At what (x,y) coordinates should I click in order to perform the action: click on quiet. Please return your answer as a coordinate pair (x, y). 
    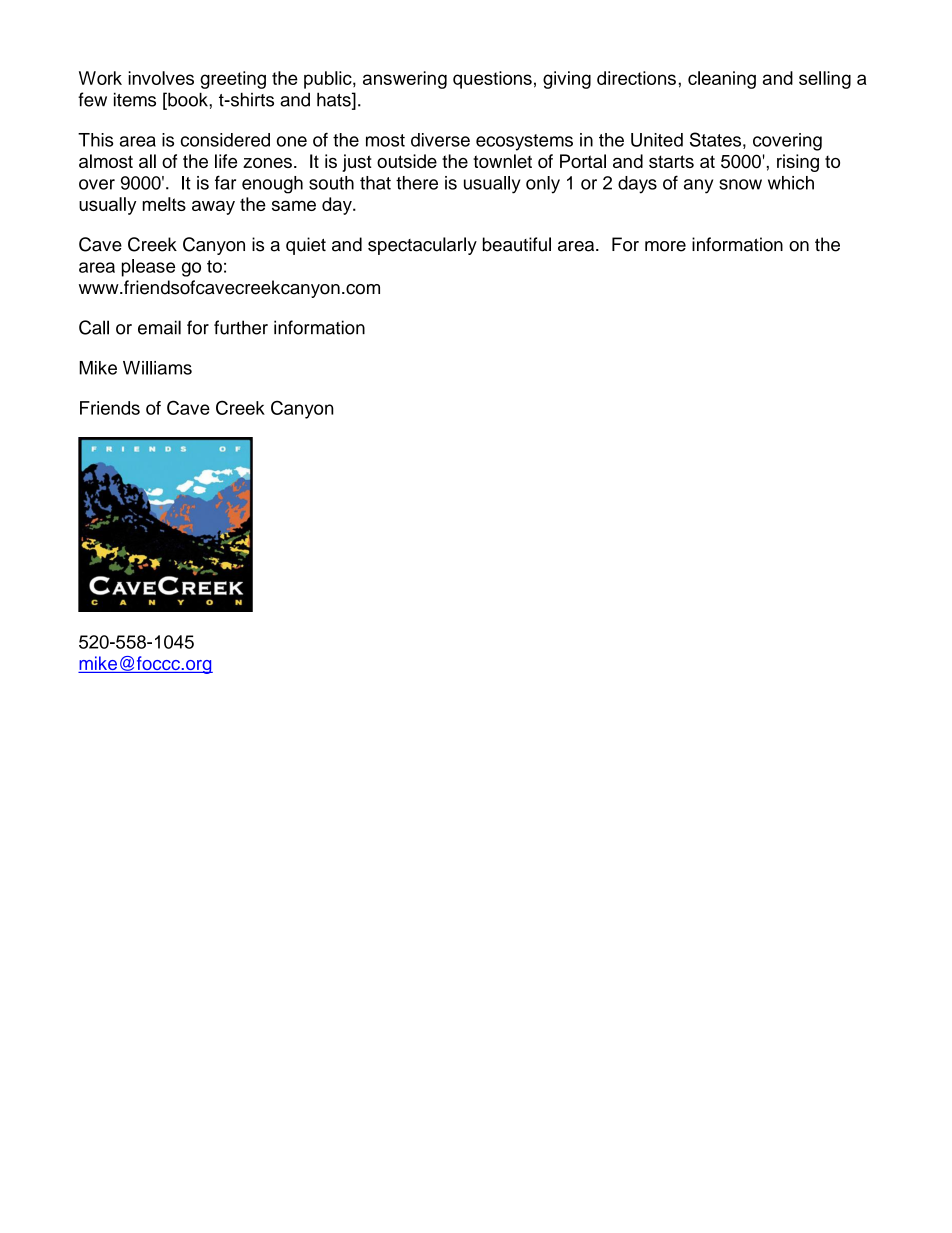
    Looking at the image, I should click on (306, 246).
